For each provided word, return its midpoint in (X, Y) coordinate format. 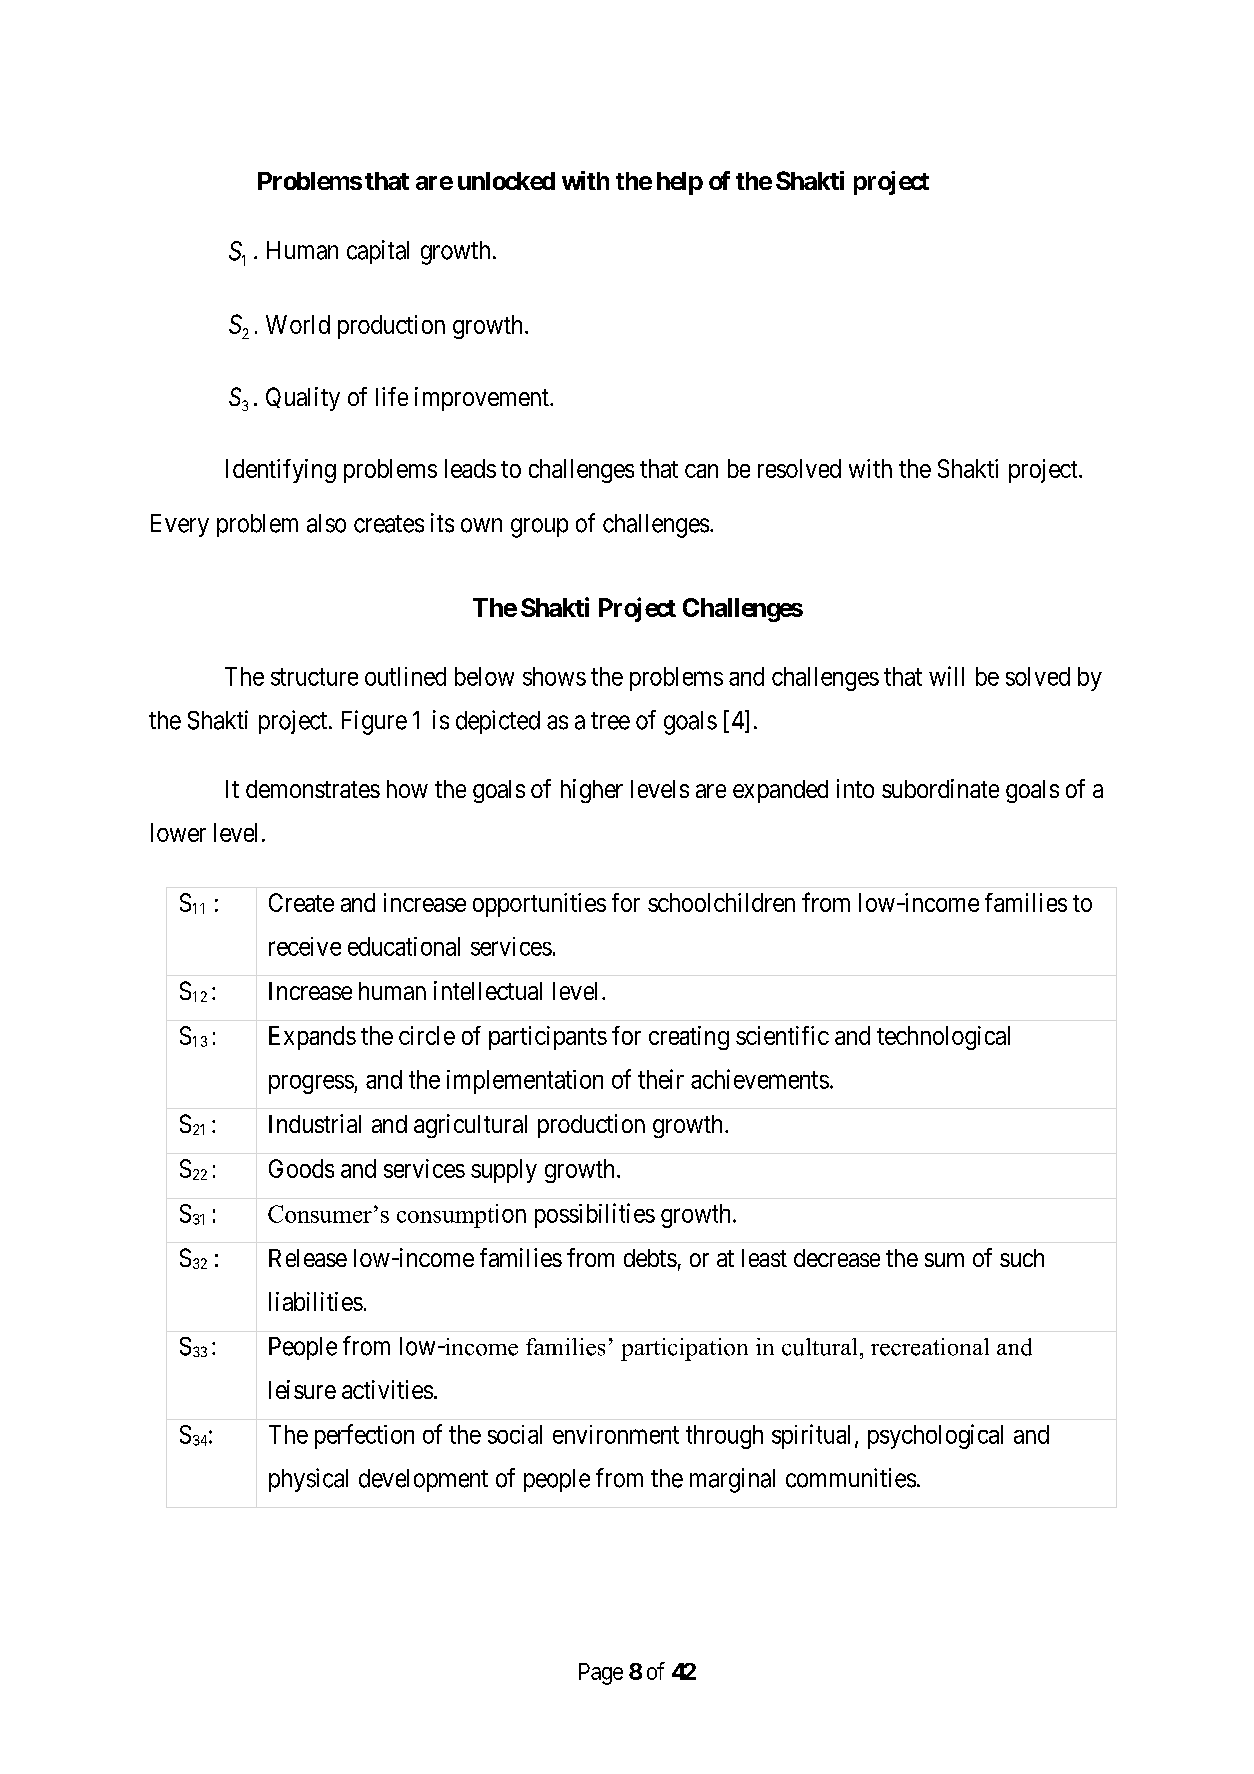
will (946, 676)
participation (684, 1349)
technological (943, 1038)
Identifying (281, 471)
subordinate (940, 788)
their (661, 1079)
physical (308, 1480)
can (701, 471)
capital (378, 252)
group (539, 528)
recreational (930, 1347)
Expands (312, 1038)
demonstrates (313, 789)
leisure (302, 1389)
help (680, 183)
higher (592, 791)
